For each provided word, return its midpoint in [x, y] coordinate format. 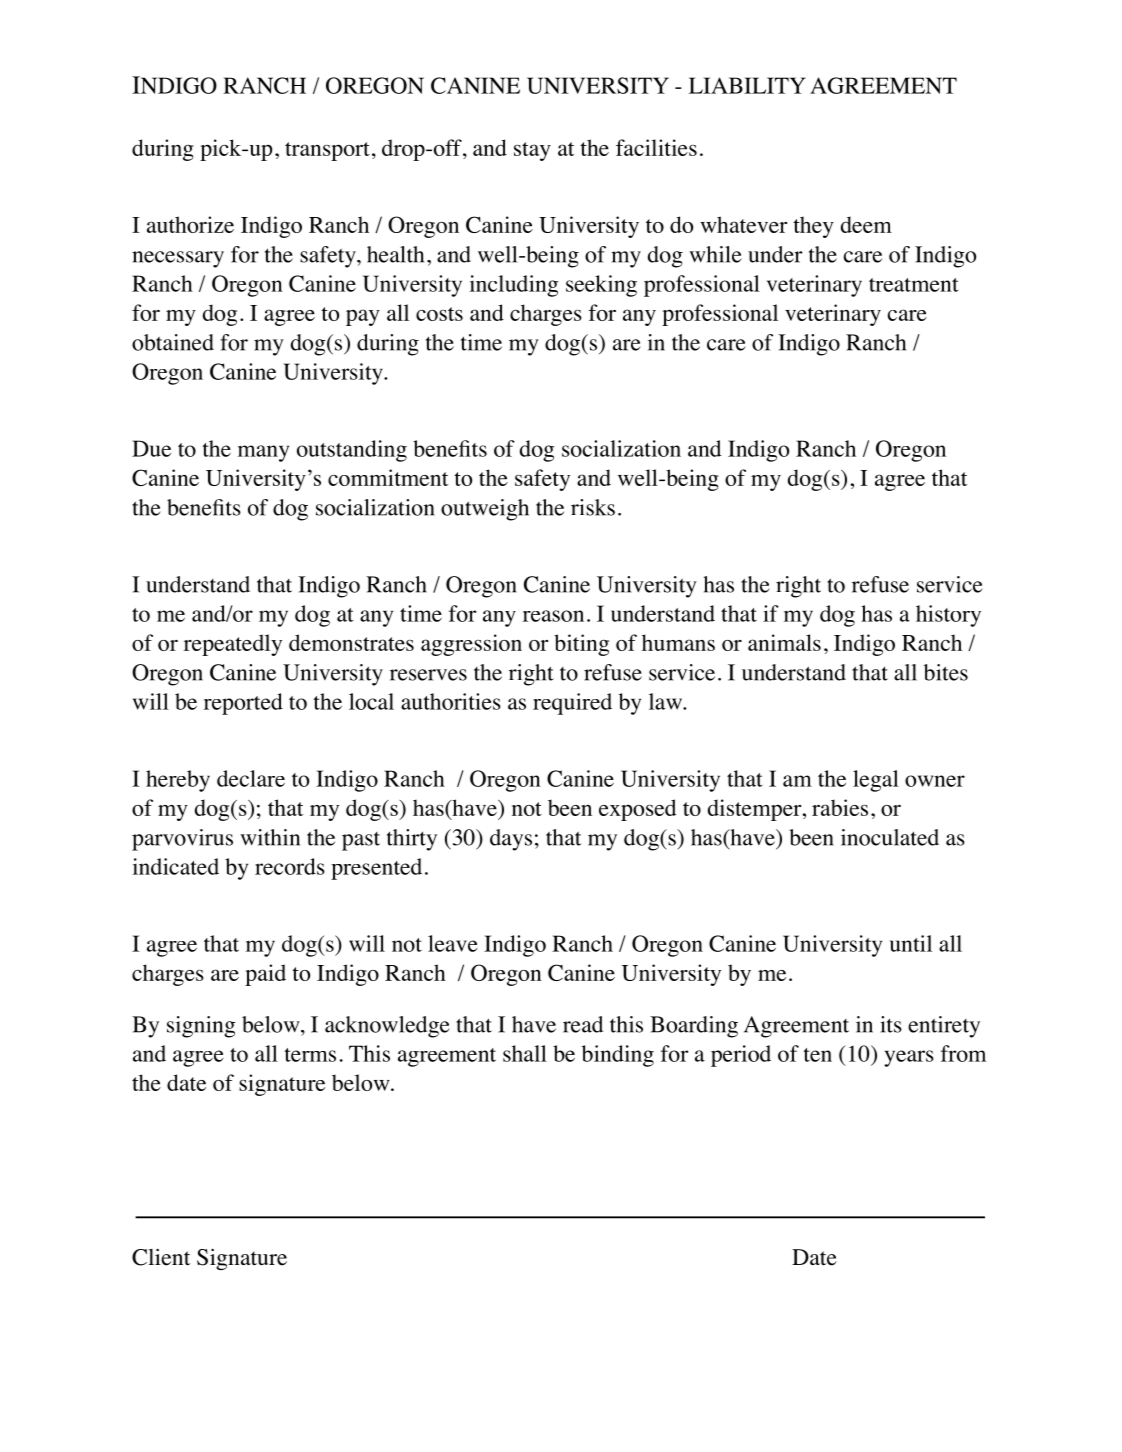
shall [525, 1053]
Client [161, 1257]
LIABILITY [747, 85]
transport [327, 151]
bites [946, 672]
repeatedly [233, 645]
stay [532, 151]
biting [581, 645]
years [909, 1058]
